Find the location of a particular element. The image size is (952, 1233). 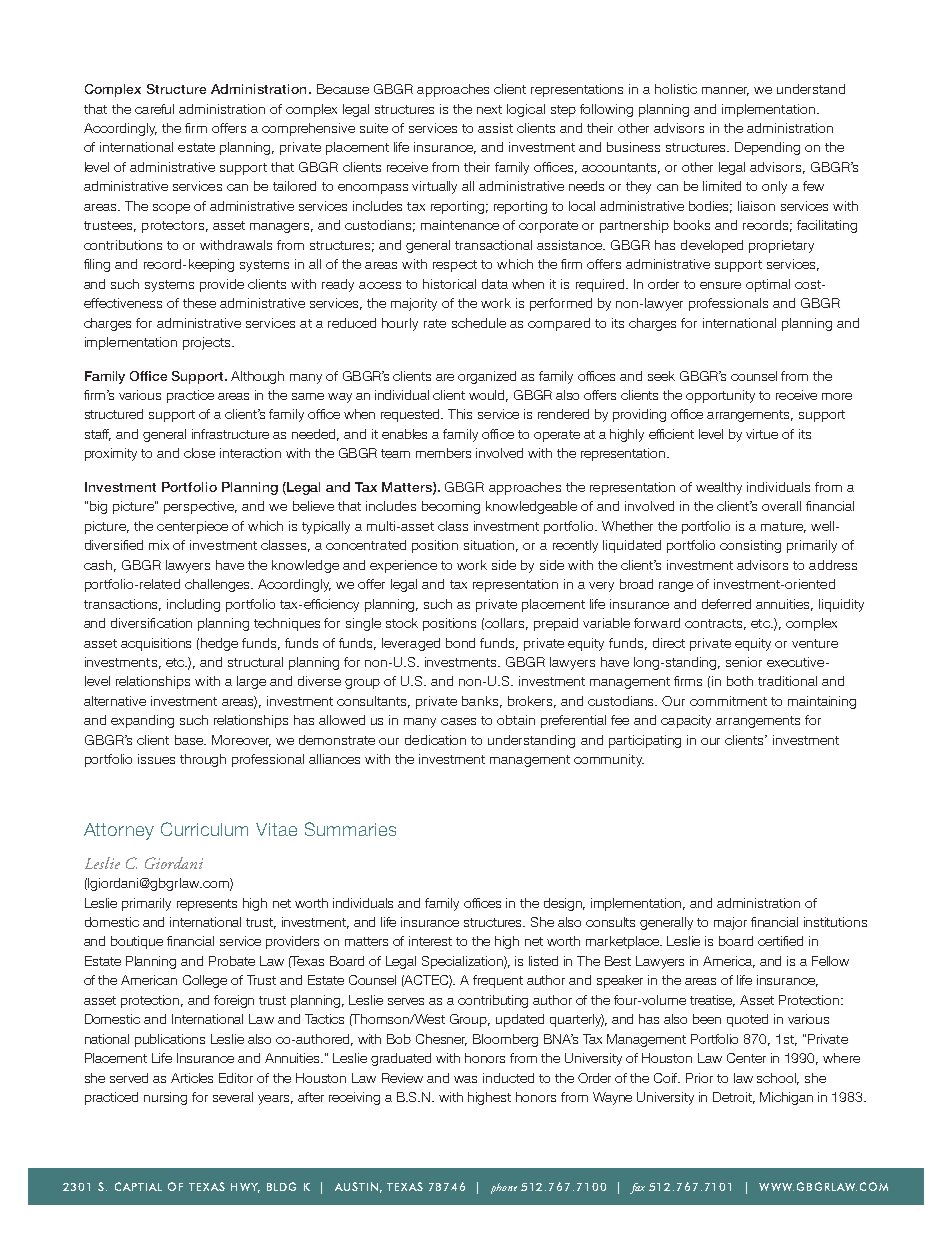

careful is located at coordinates (154, 109).
